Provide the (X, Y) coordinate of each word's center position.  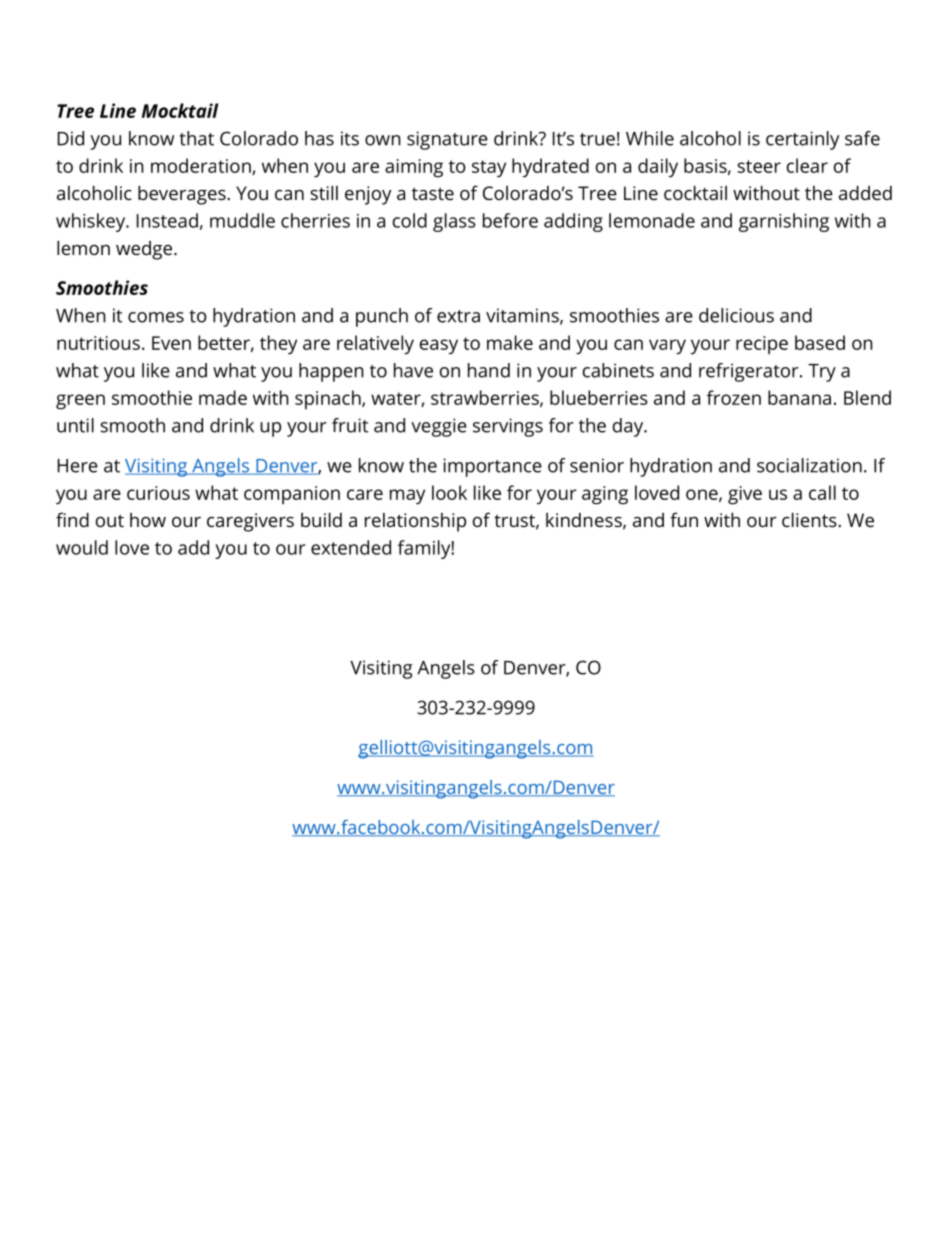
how (148, 520)
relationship (415, 522)
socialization (809, 465)
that (196, 138)
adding (573, 222)
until (75, 425)
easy (439, 346)
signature (447, 140)
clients (810, 519)
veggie (439, 427)
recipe (762, 345)
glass (454, 222)
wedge (145, 250)
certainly (802, 140)
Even (171, 343)
